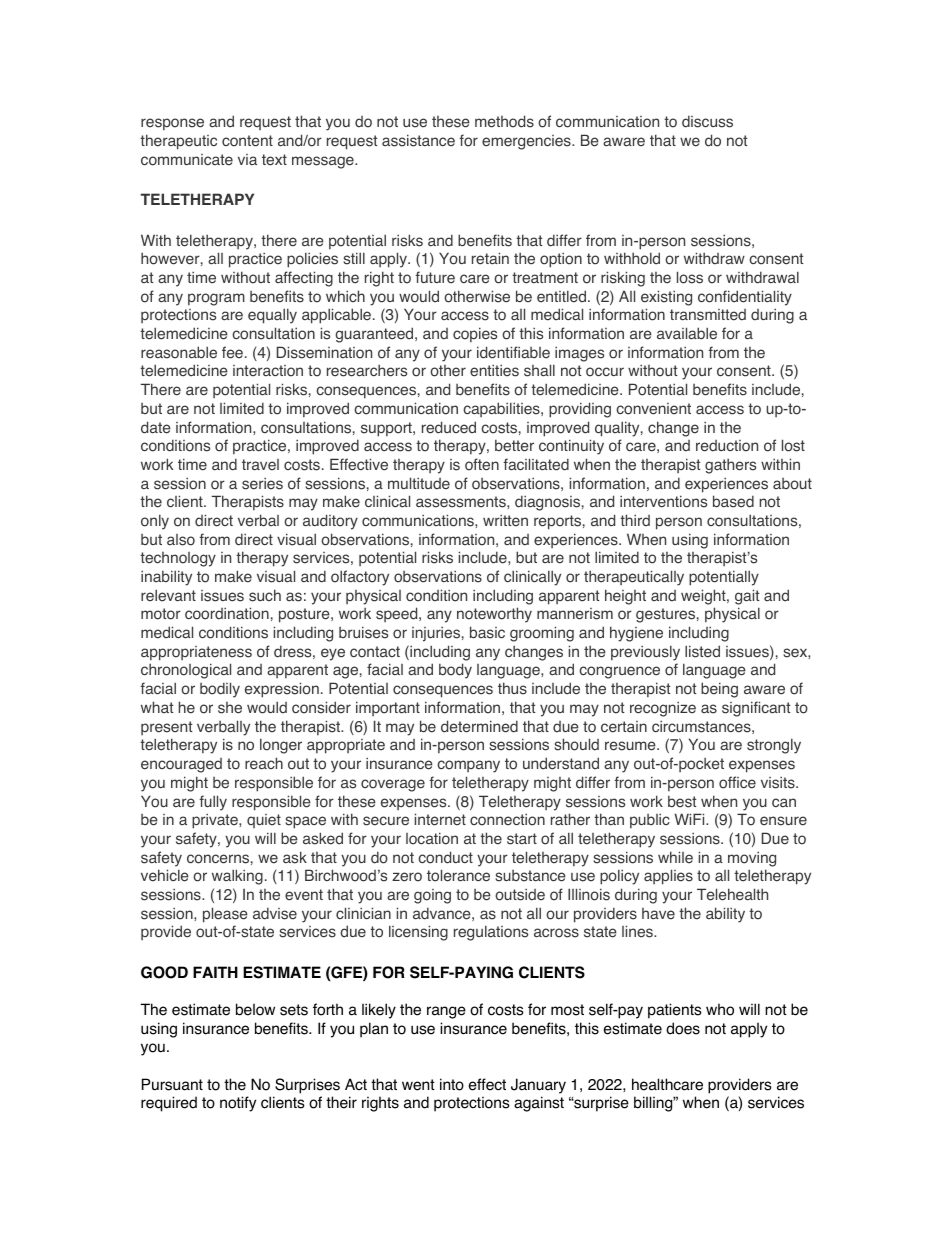  I want to click on weight, so click(704, 597).
